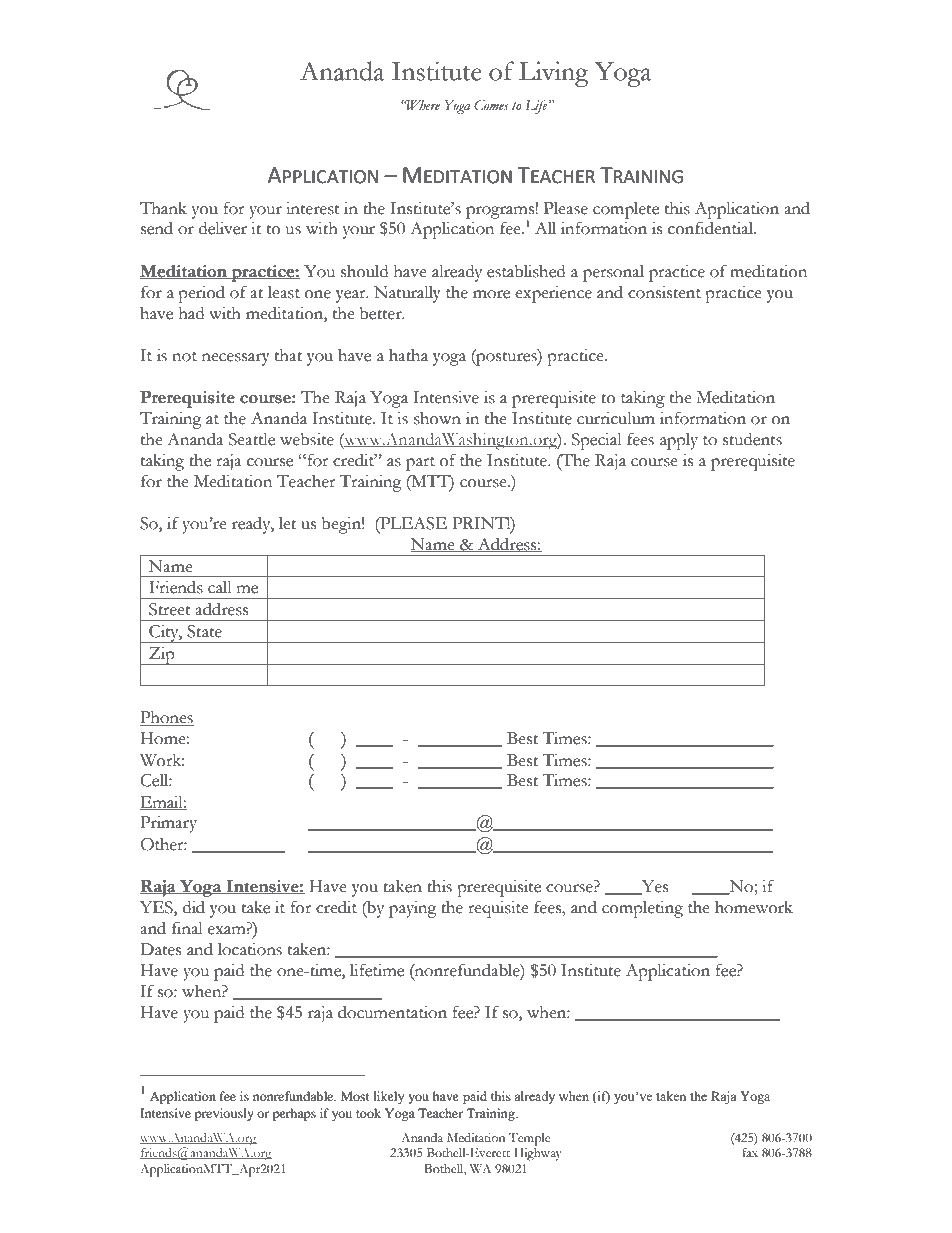 This page has height=1233, width=952. Describe the element at coordinates (626, 210) in the page. I see `complete` at that location.
